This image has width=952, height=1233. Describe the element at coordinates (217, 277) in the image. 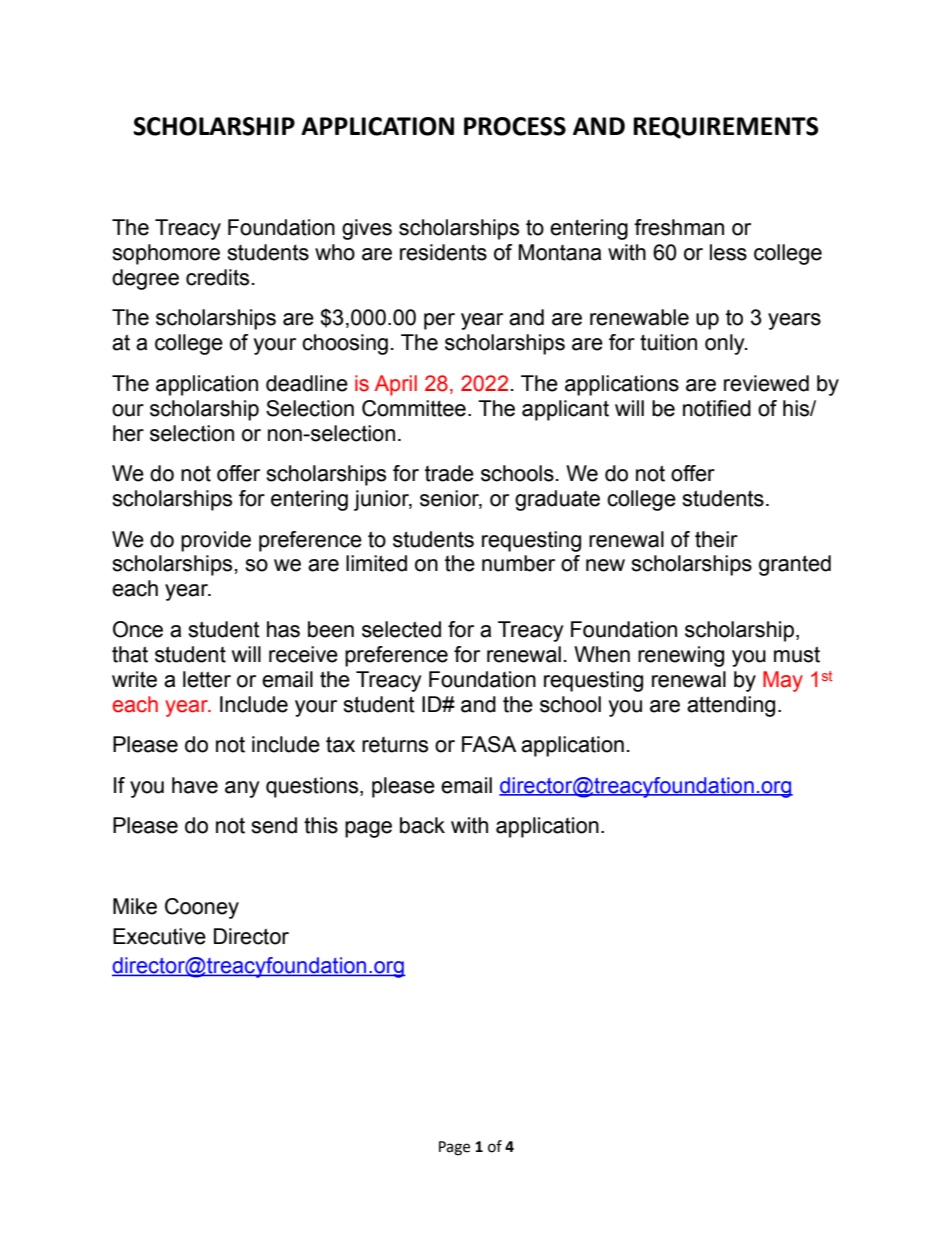

I see `credits` at that location.
